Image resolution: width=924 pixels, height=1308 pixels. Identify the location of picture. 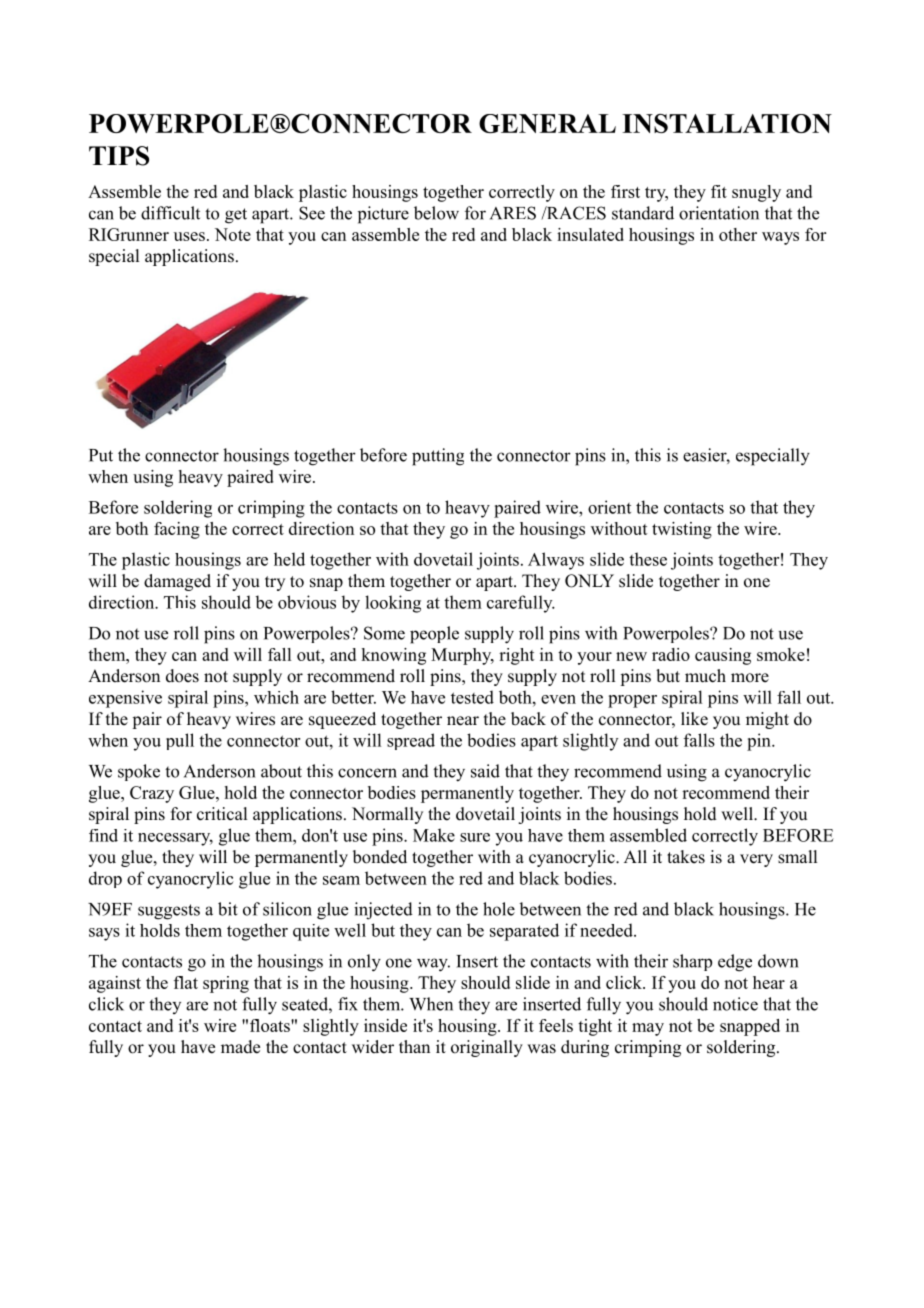
(383, 215).
